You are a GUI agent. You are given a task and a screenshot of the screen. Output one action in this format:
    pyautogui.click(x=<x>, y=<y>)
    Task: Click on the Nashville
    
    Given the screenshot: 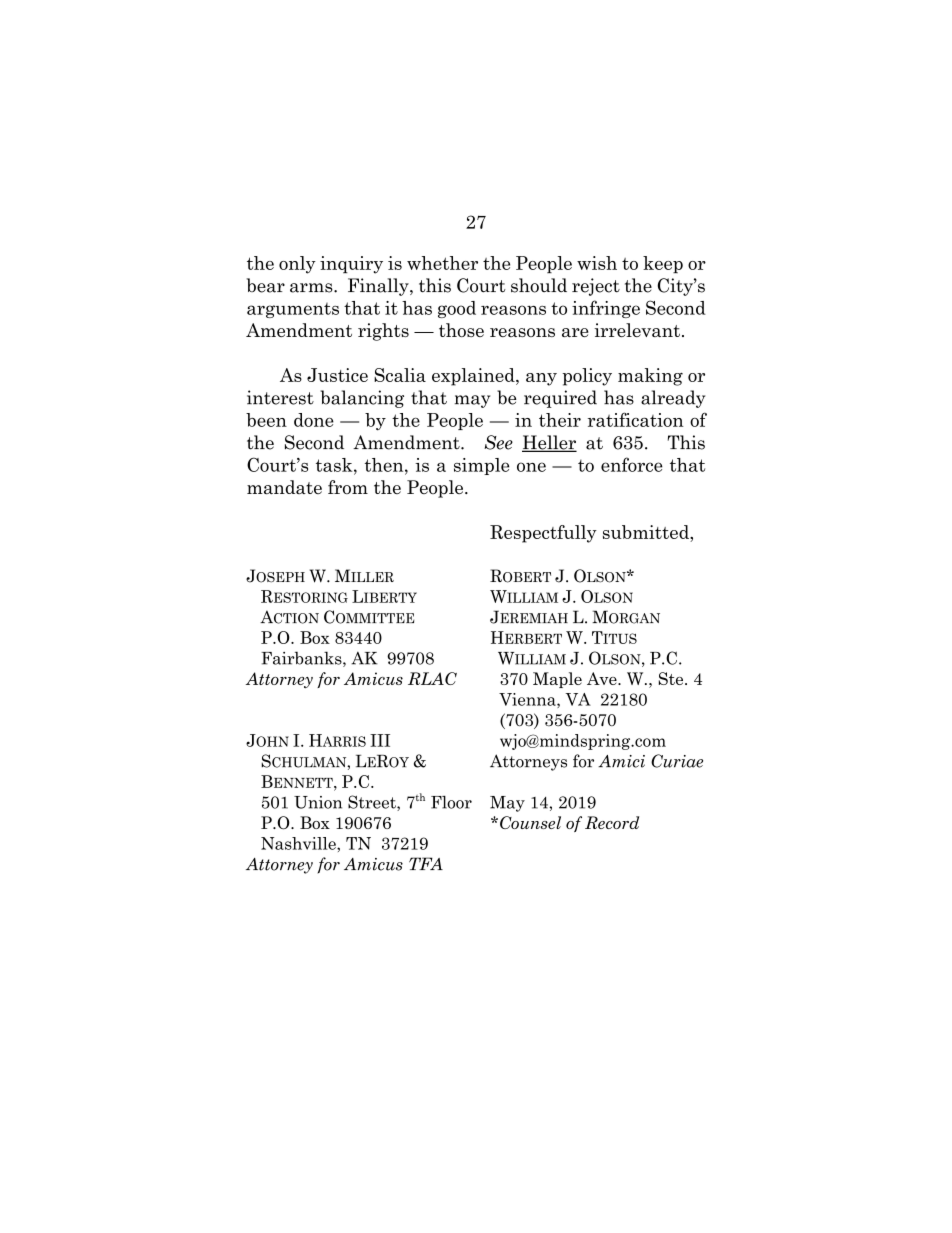 What is the action you would take?
    pyautogui.click(x=299, y=843)
